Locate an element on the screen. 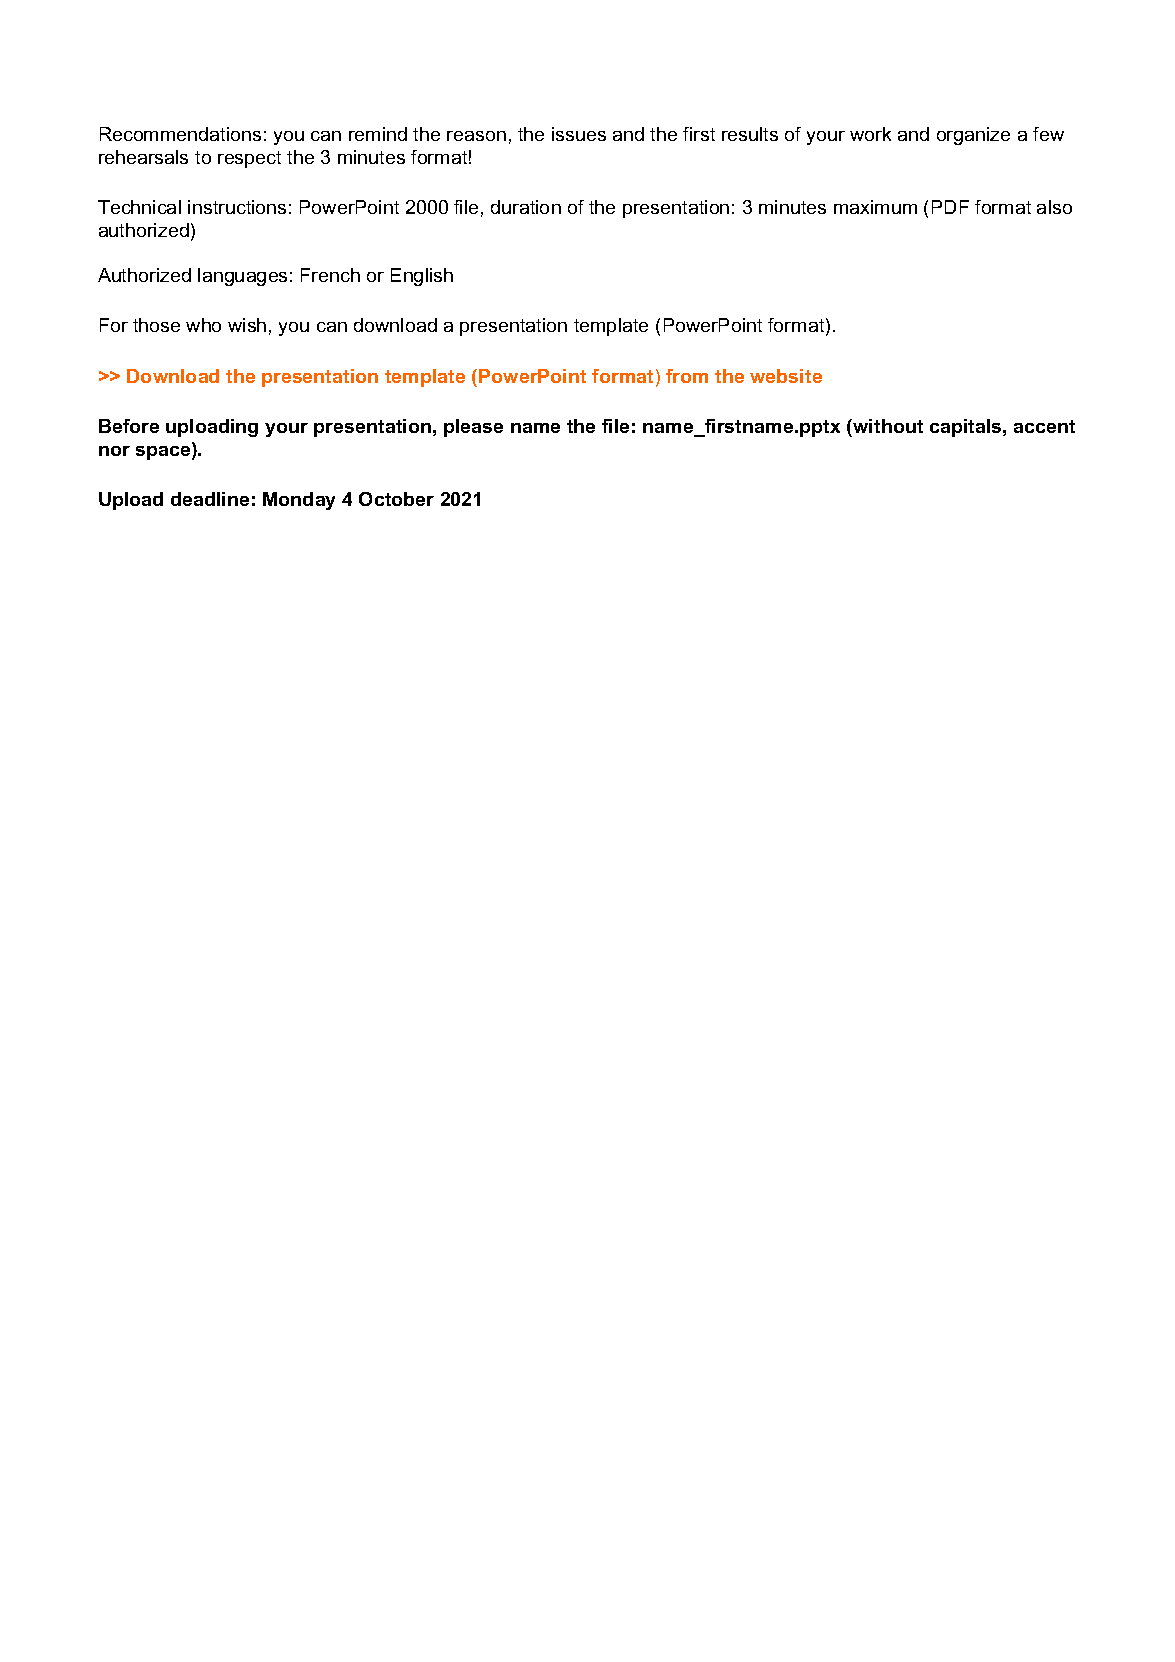  issues is located at coordinates (579, 134).
